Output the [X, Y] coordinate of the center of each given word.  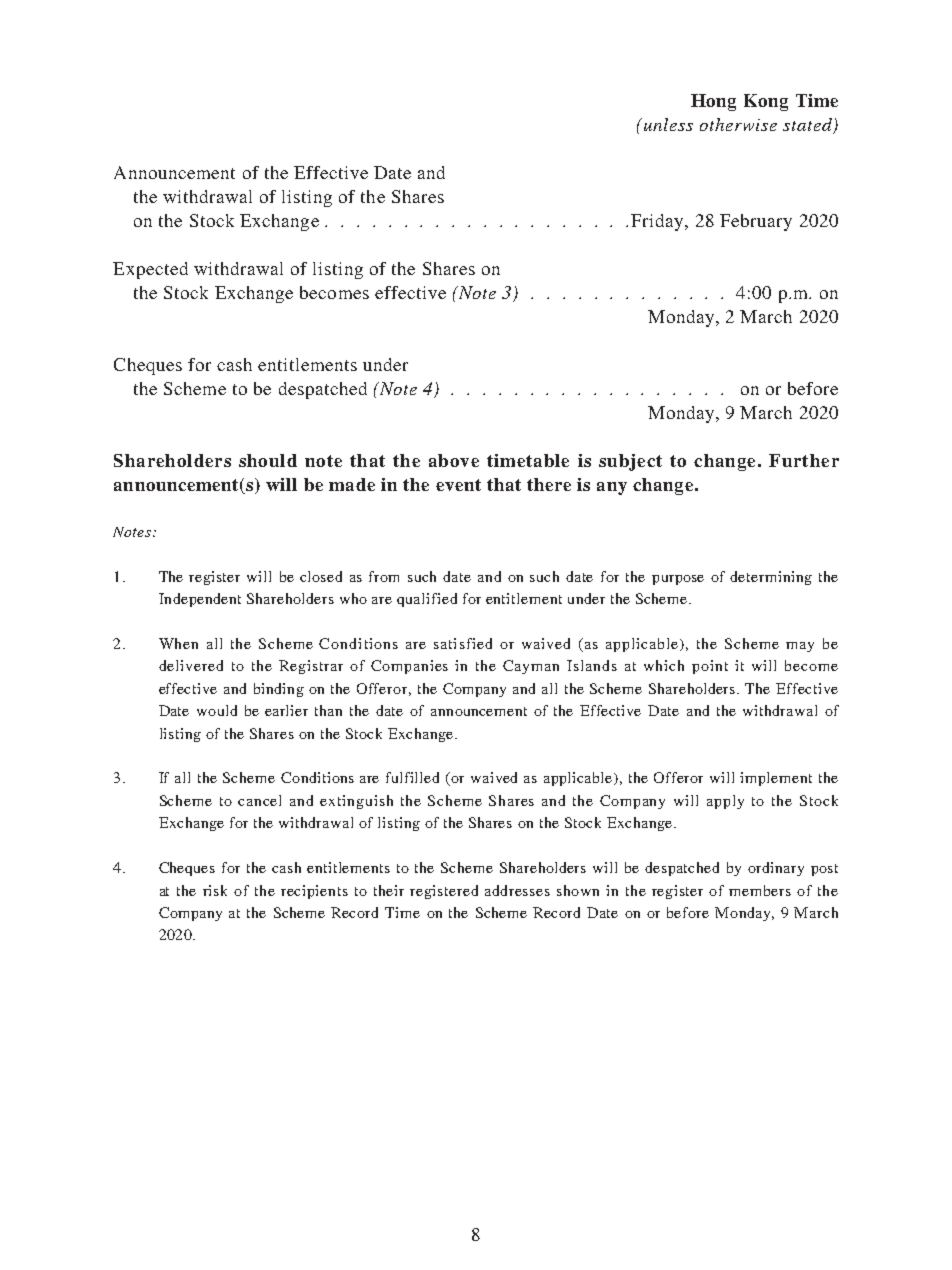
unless [668, 124]
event [458, 485]
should [268, 460]
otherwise [738, 124]
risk [215, 890]
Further [804, 460]
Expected [150, 270]
